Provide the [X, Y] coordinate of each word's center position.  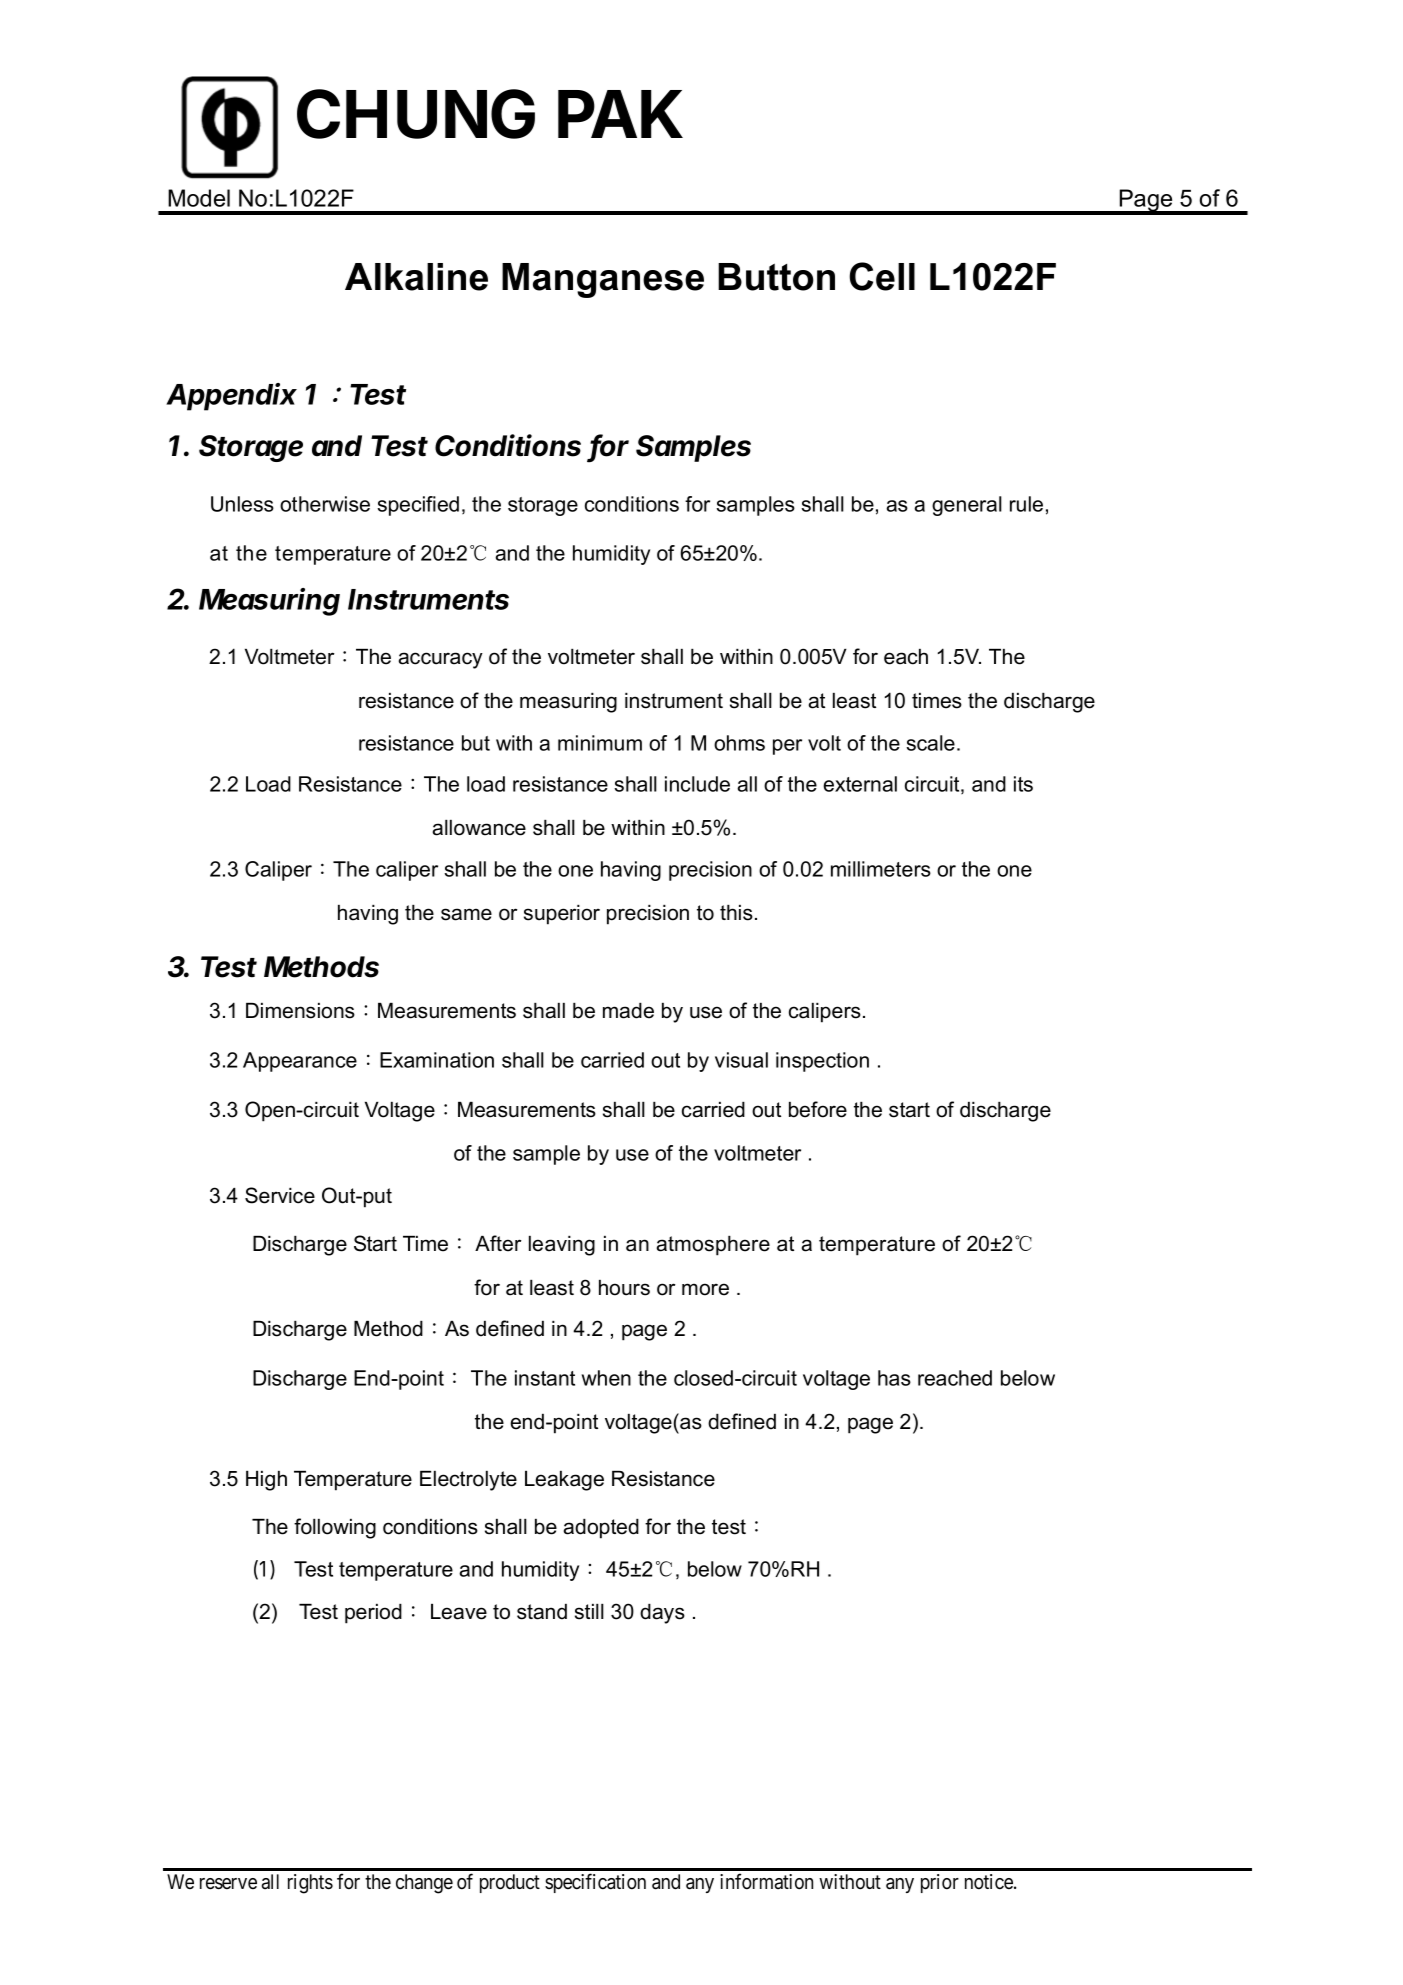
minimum [600, 743]
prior [940, 1883]
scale [930, 743]
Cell [882, 276]
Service [280, 1195]
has [894, 1378]
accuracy [441, 660]
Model [199, 198]
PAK [620, 114]
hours [624, 1288]
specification [595, 1883]
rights [310, 1884]
